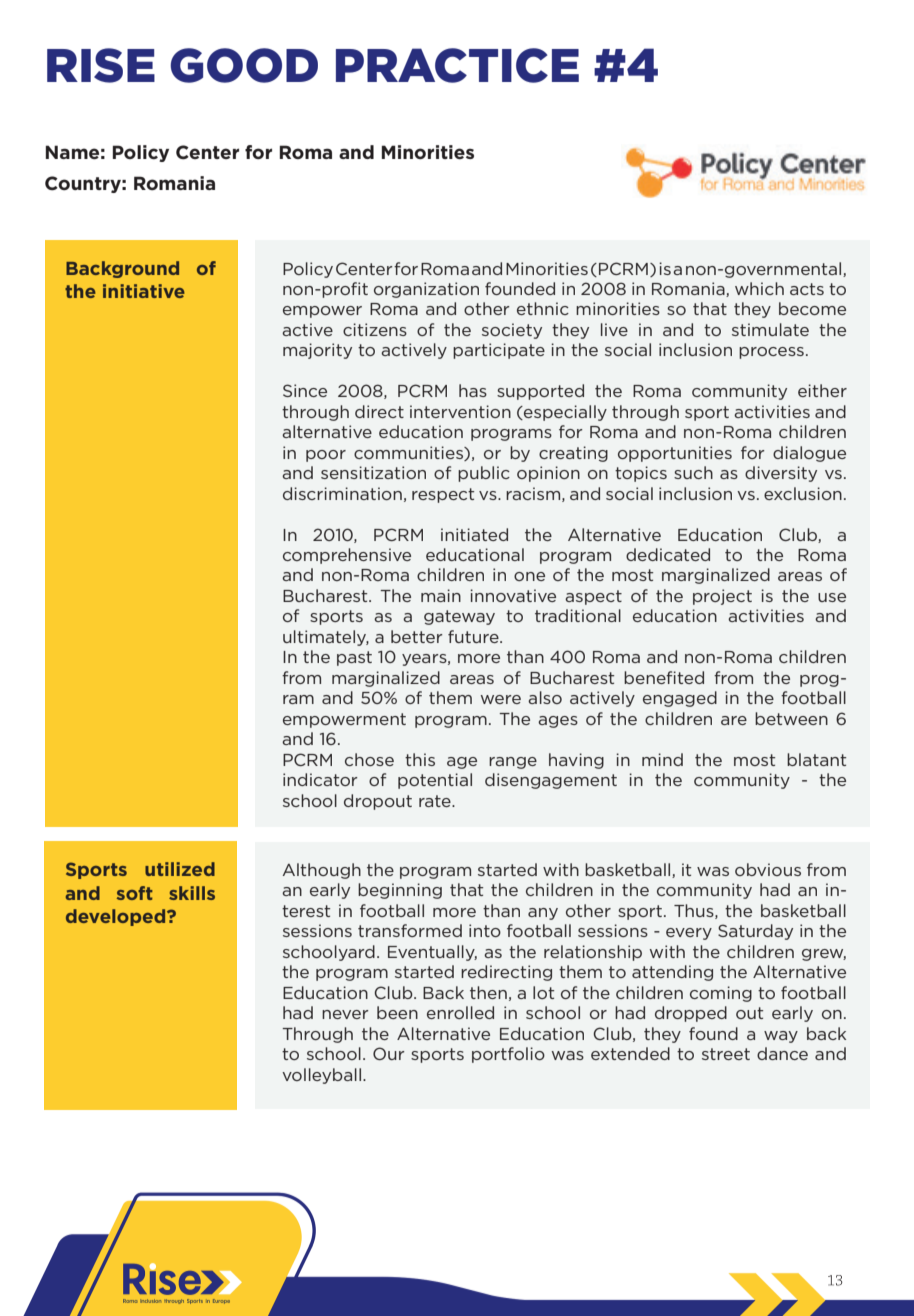 The image size is (914, 1316). Describe the element at coordinates (144, 291) in the screenshot. I see `initiative` at that location.
